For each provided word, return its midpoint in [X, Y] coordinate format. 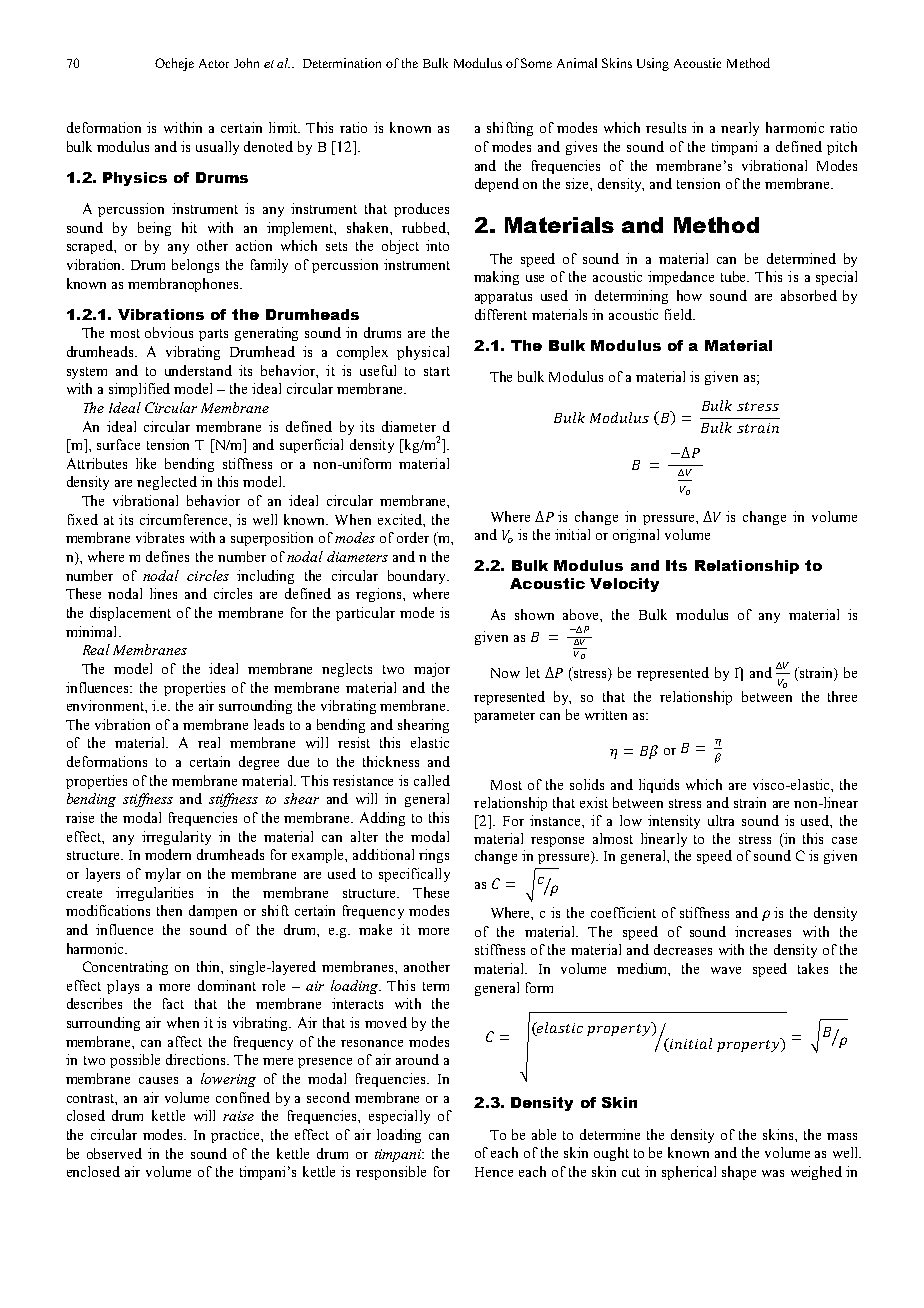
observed [114, 1153]
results [666, 127]
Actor [214, 63]
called [432, 780]
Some [536, 63]
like [146, 463]
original [636, 536]
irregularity [176, 838]
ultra [721, 820]
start [437, 371]
